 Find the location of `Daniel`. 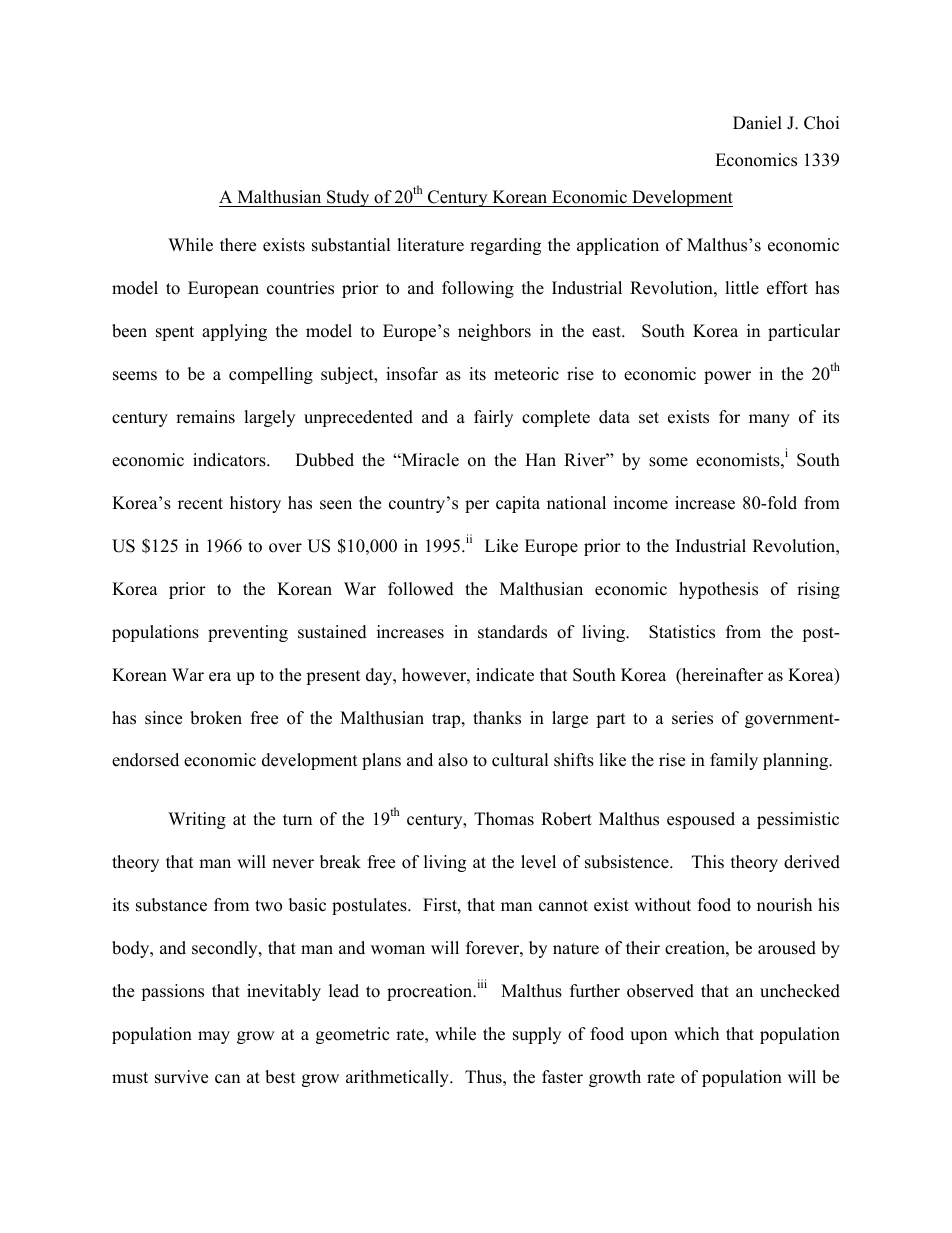

Daniel is located at coordinates (757, 123).
